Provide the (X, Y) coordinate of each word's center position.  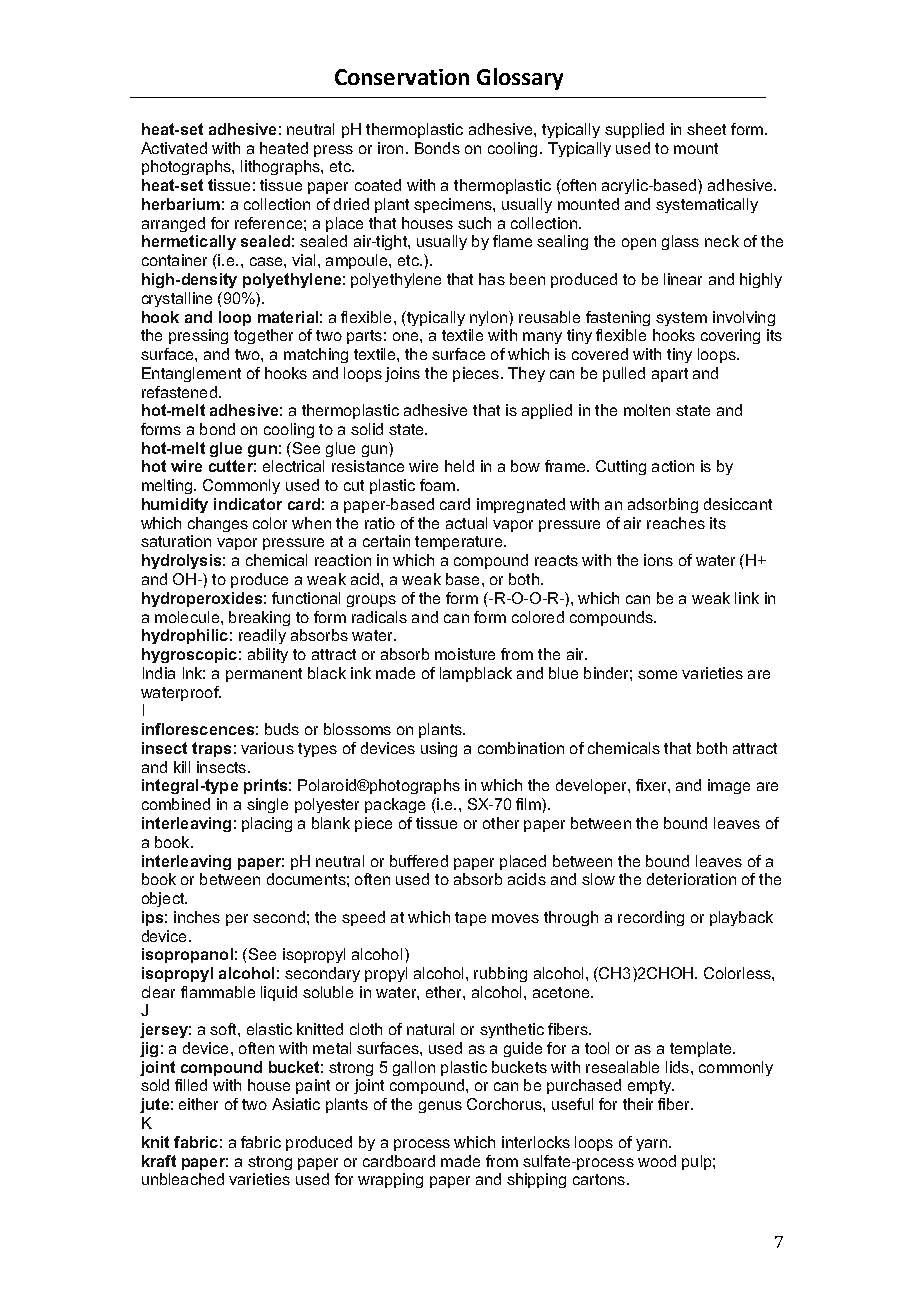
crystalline (177, 299)
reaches (676, 523)
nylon (490, 318)
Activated (174, 148)
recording (651, 918)
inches (197, 917)
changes (218, 524)
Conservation (402, 77)
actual (466, 523)
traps (211, 749)
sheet (706, 129)
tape (470, 919)
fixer (652, 785)
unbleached (183, 1179)
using (439, 749)
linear (683, 279)
